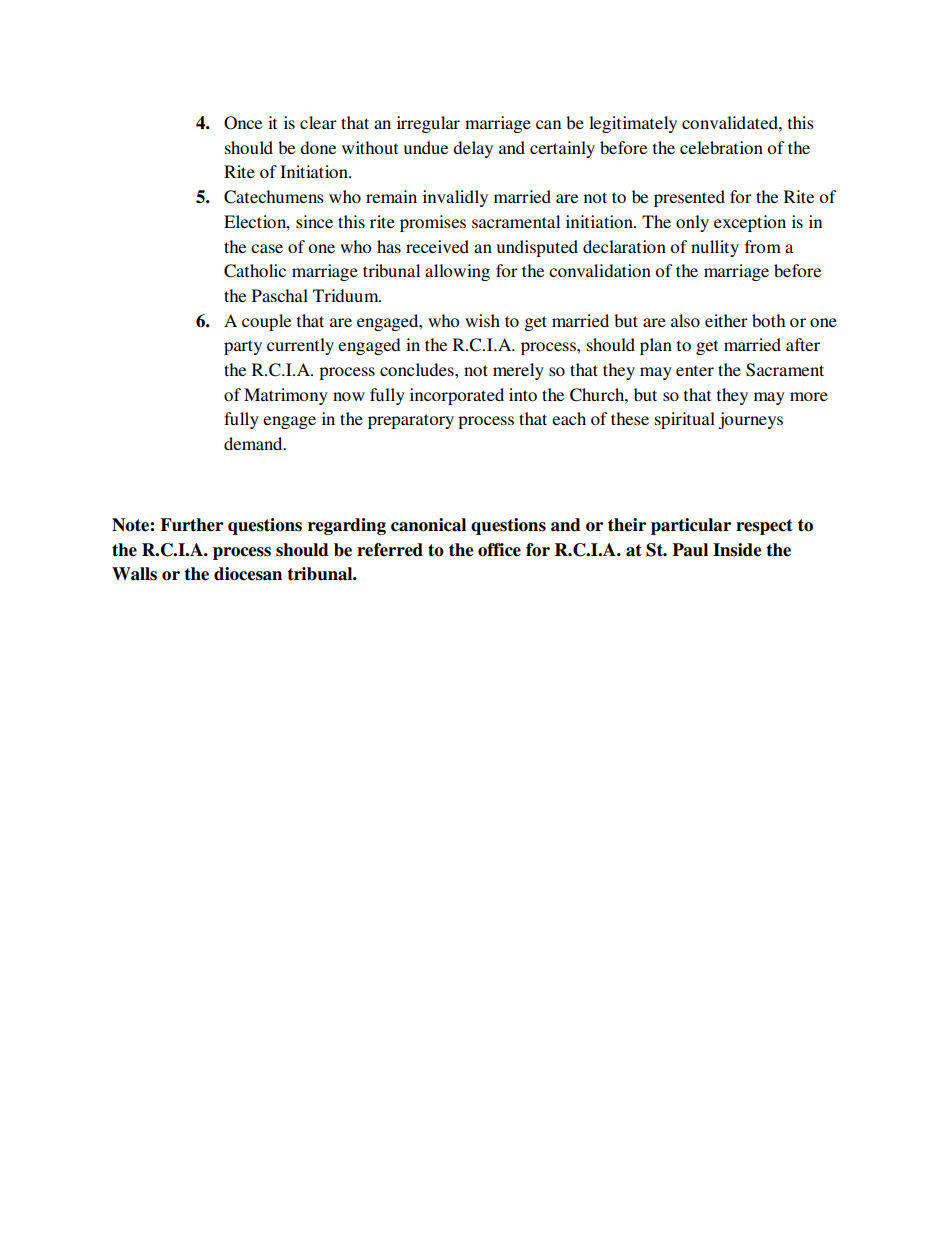  Describe the element at coordinates (418, 369) in the image. I see `concludes` at that location.
